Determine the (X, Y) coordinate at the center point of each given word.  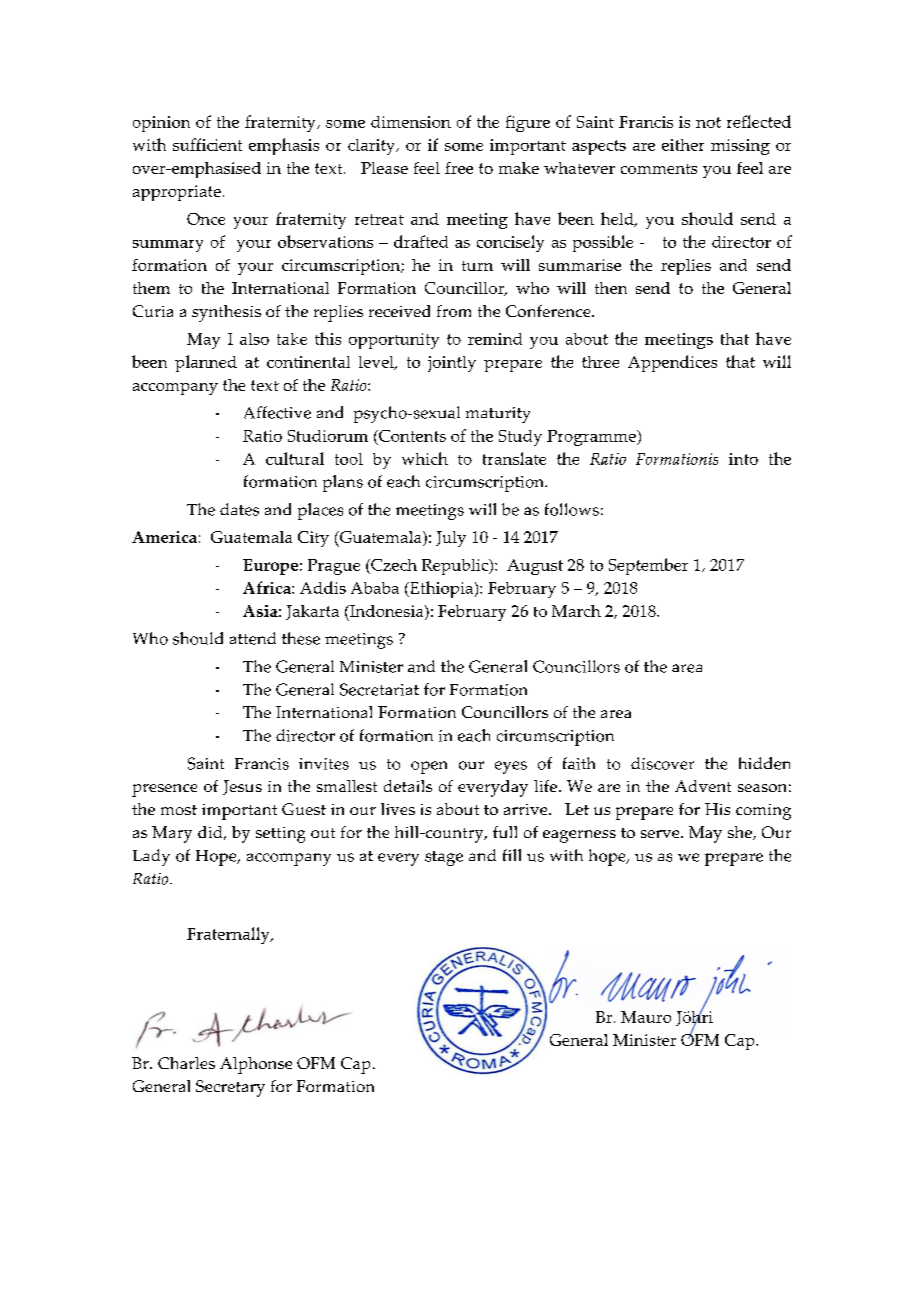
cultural (295, 458)
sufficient (207, 144)
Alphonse (256, 1065)
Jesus (242, 787)
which (425, 458)
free (459, 168)
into (743, 459)
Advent (703, 786)
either (683, 145)
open (429, 767)
